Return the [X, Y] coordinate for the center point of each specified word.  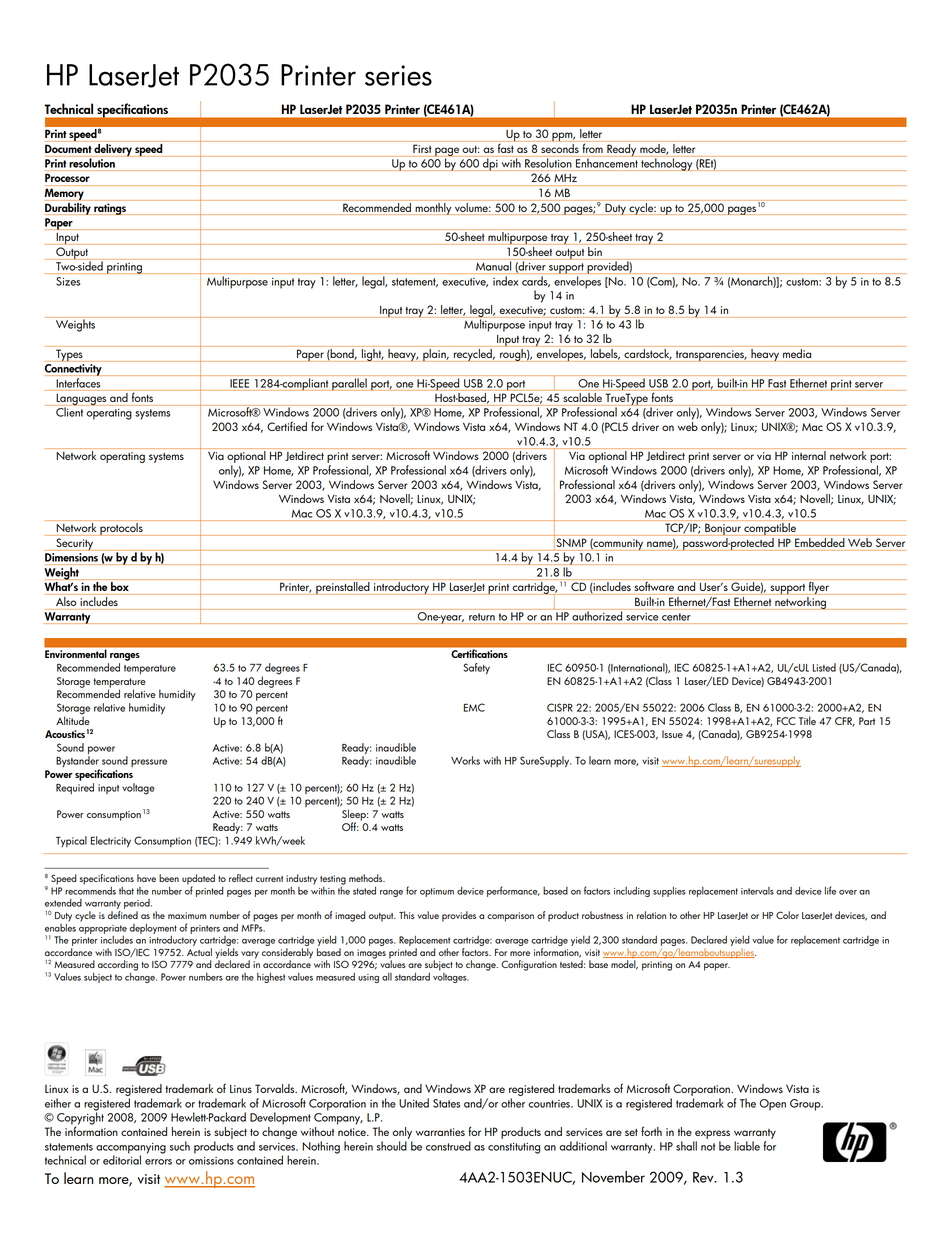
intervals [757, 891]
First [422, 149]
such [180, 1146]
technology [667, 163]
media [797, 353]
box [120, 586]
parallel [349, 384]
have [146, 878]
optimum [437, 892]
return [482, 617]
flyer [819, 587]
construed [448, 1146]
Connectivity [73, 370]
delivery [113, 149]
